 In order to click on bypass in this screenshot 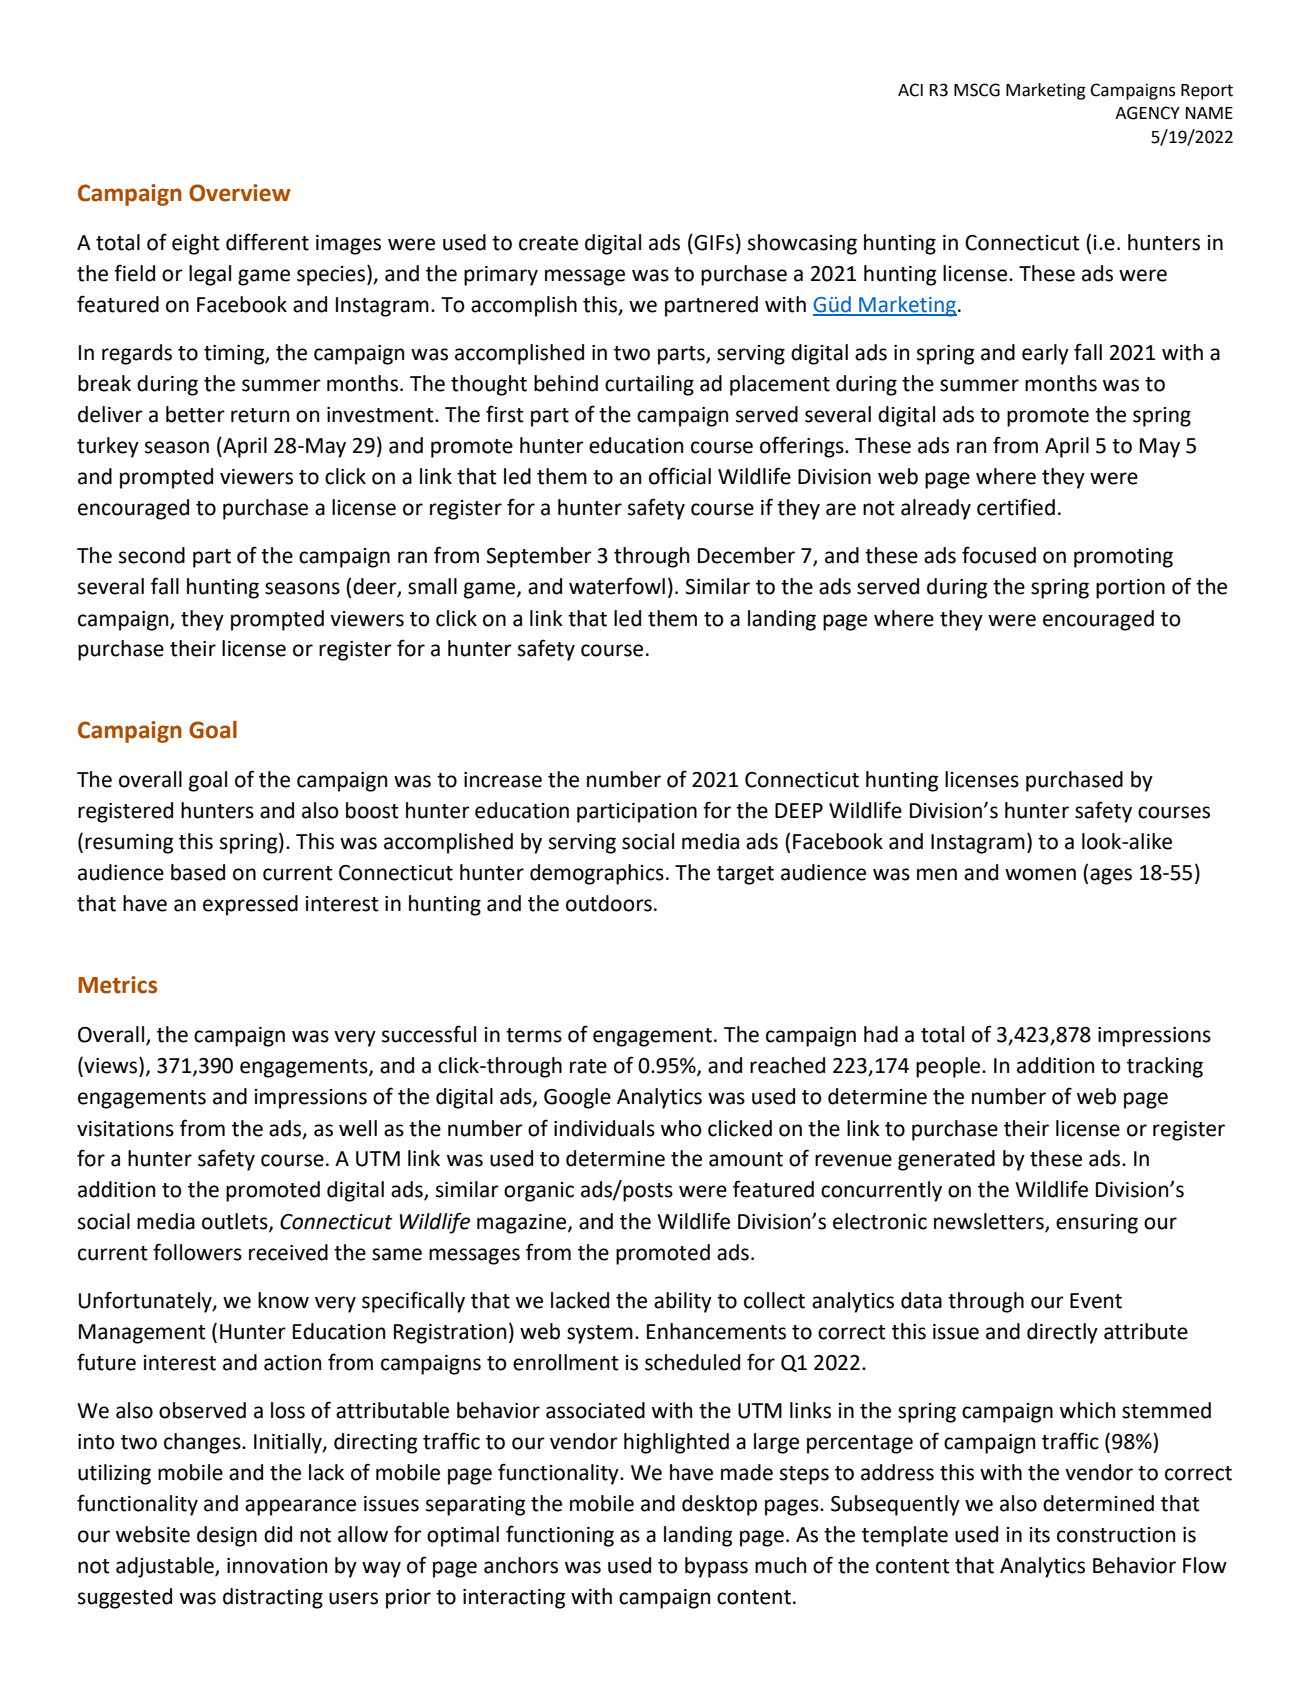, I will do `click(716, 1567)`.
